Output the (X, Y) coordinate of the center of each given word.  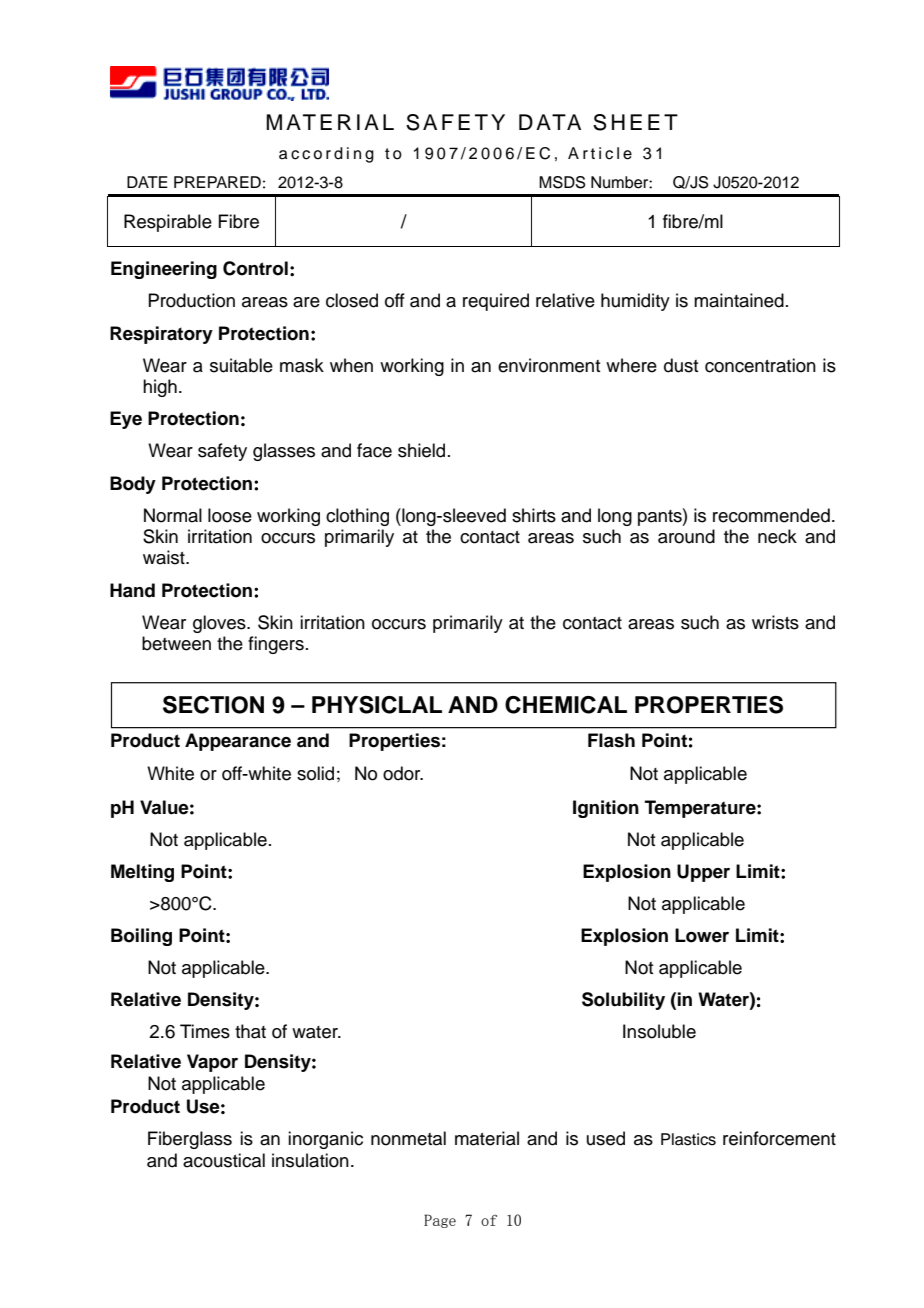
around (686, 536)
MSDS (562, 182)
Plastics (688, 1139)
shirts (534, 515)
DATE (147, 182)
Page (440, 1221)
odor (403, 773)
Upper (703, 873)
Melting (142, 873)
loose (230, 515)
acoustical (224, 1160)
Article (600, 153)
